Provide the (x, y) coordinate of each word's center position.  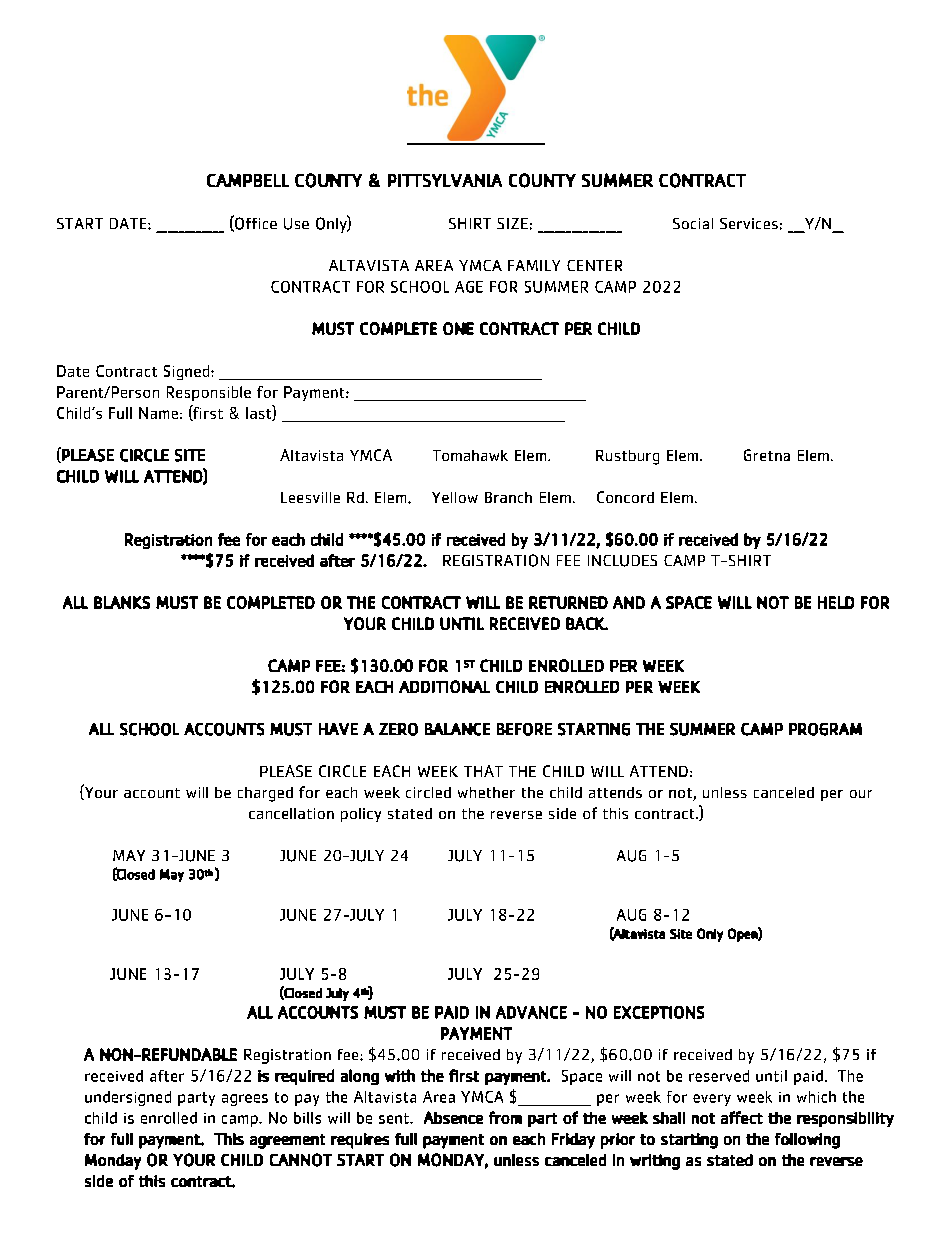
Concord (625, 497)
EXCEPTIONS (659, 1012)
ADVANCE (531, 1012)
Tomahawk (470, 455)
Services (749, 223)
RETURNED (568, 602)
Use (296, 224)
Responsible (209, 393)
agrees (245, 1100)
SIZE (512, 223)
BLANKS (122, 602)
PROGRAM (825, 729)
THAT (483, 771)
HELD (836, 602)
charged (265, 794)
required (304, 1077)
